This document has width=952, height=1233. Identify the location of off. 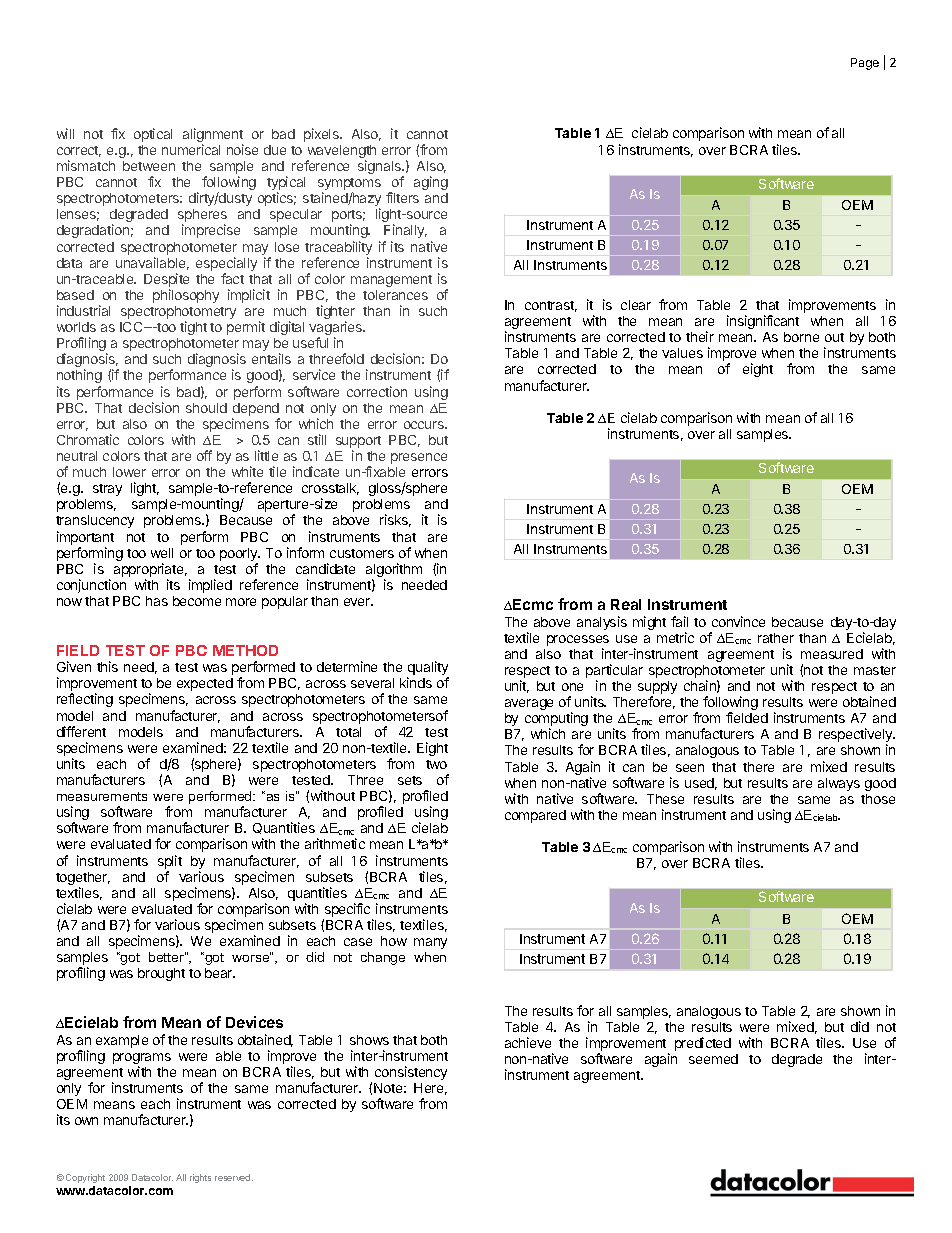
(204, 455).
